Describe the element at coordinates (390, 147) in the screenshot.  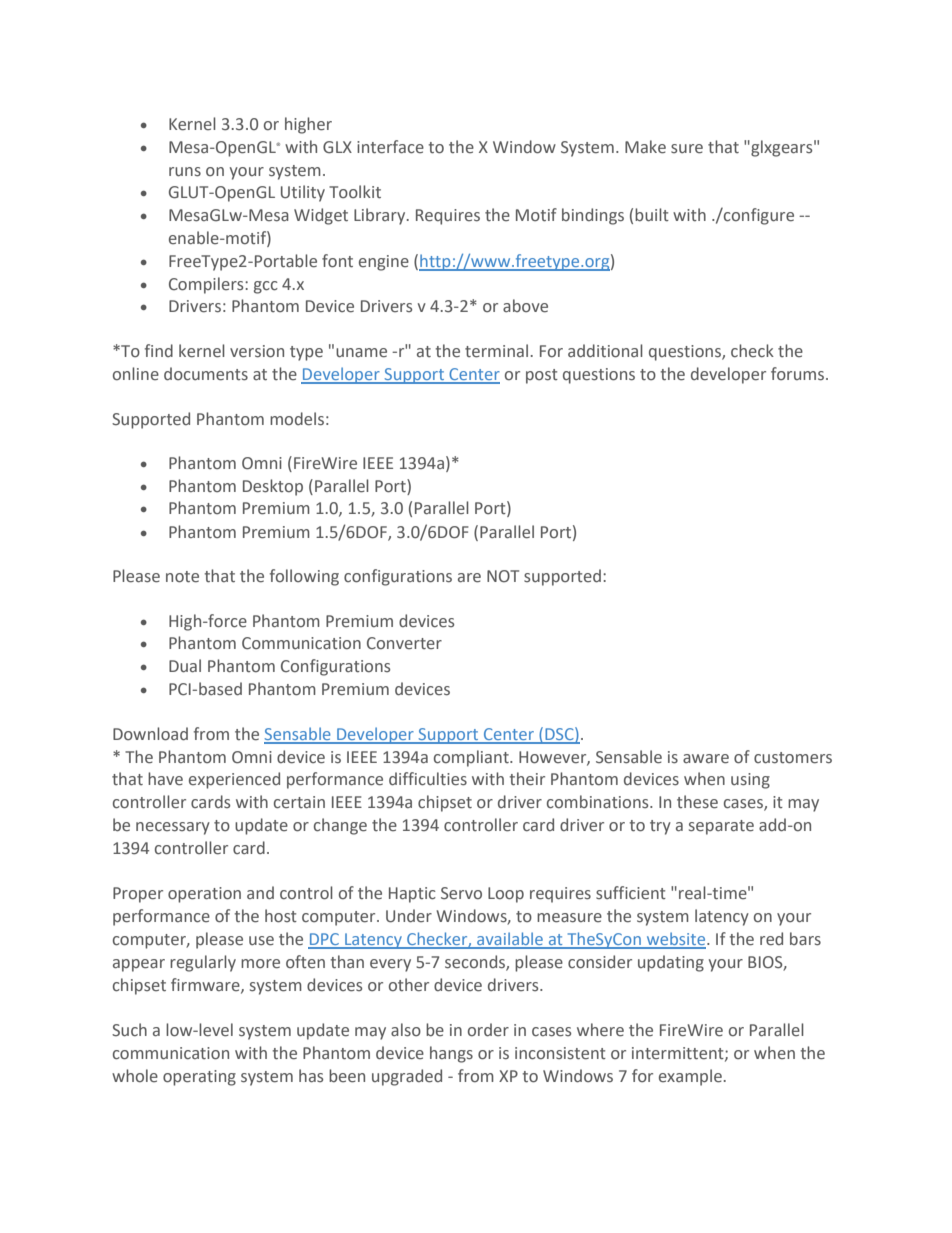
I see `interface` at that location.
